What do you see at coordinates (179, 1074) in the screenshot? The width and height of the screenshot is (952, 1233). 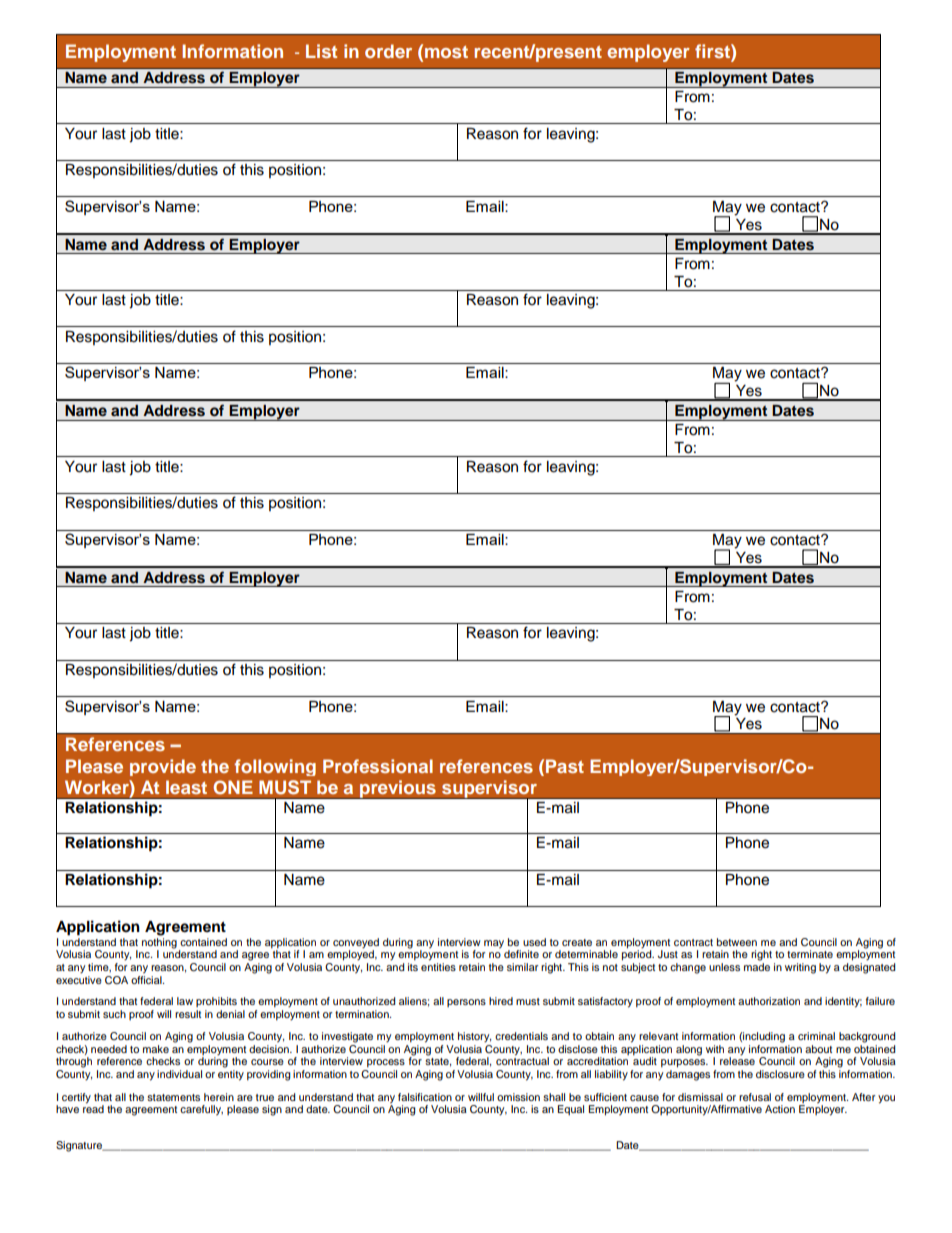 I see `individual` at bounding box center [179, 1074].
